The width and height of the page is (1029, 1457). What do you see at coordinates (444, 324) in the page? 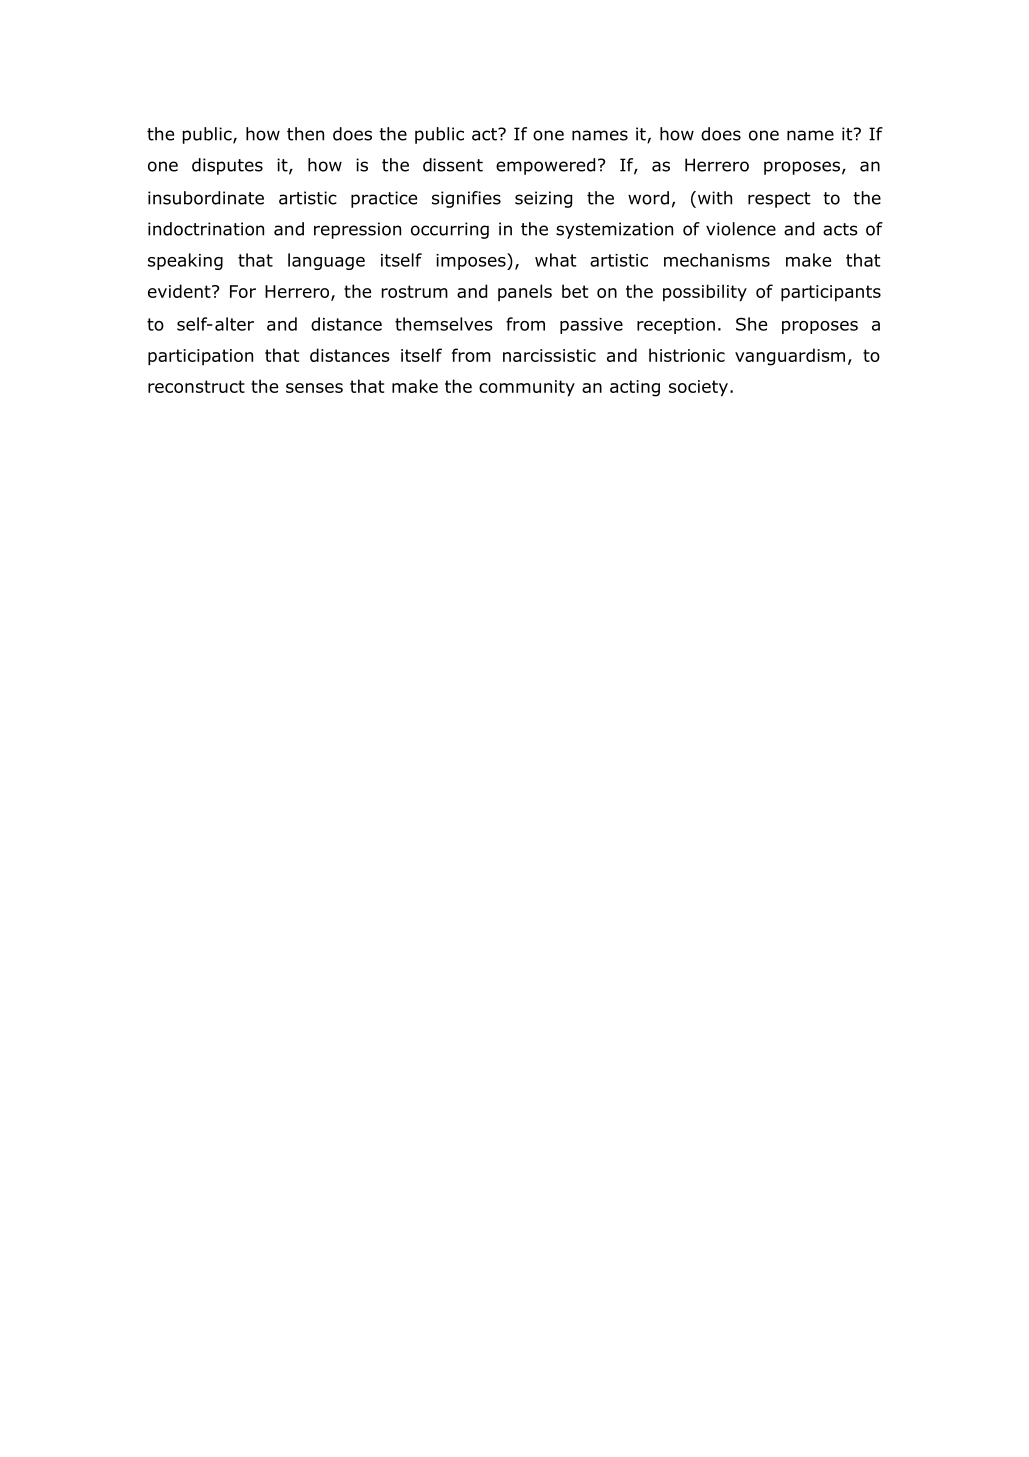
I see `themselves` at bounding box center [444, 324].
